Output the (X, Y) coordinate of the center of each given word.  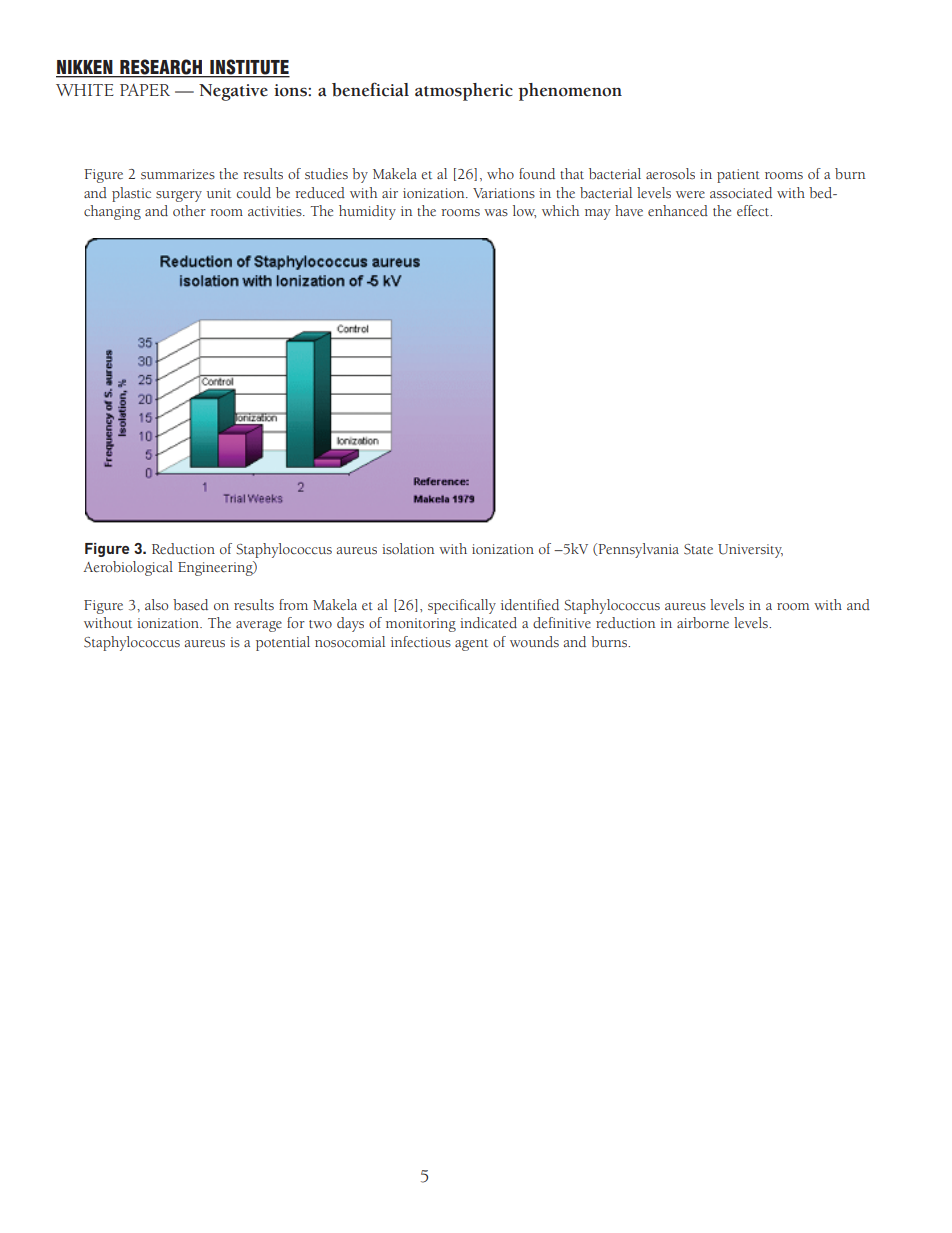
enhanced (678, 210)
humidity (367, 212)
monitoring (421, 625)
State (698, 549)
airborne (703, 622)
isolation (408, 549)
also (156, 605)
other (189, 210)
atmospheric (464, 92)
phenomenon (570, 92)
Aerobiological (128, 568)
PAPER (145, 90)
